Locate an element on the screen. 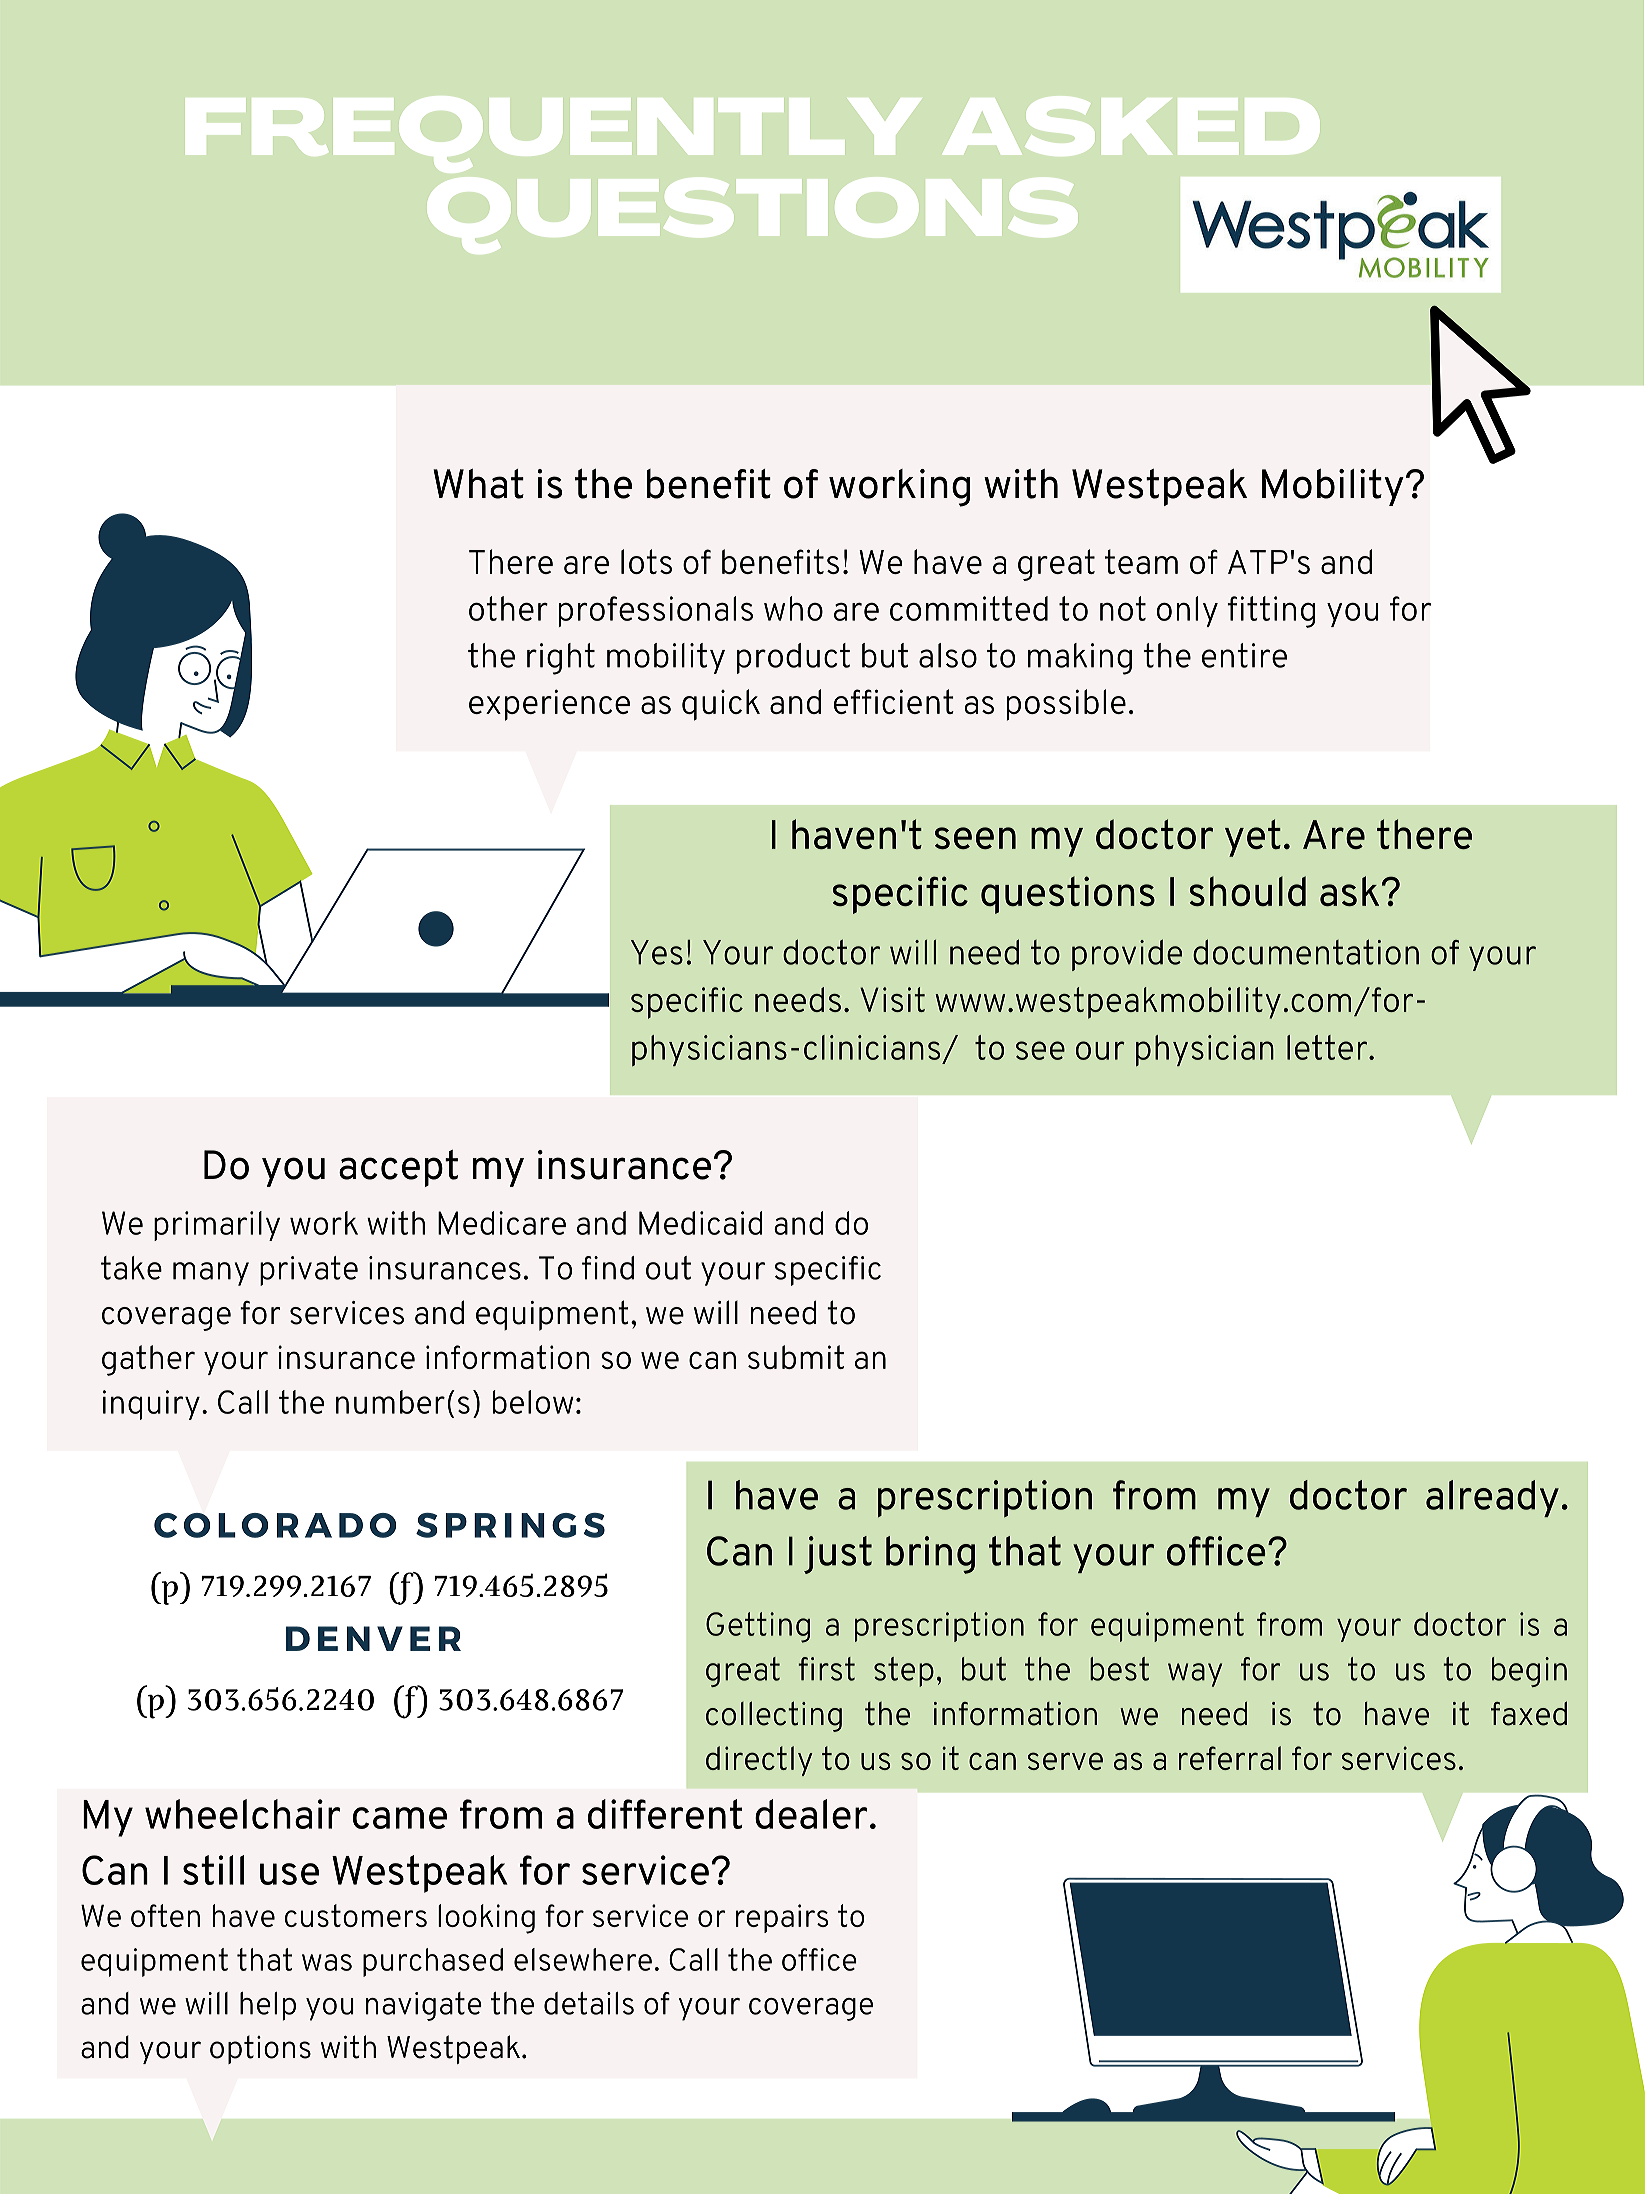  What is located at coordinates (478, 484).
